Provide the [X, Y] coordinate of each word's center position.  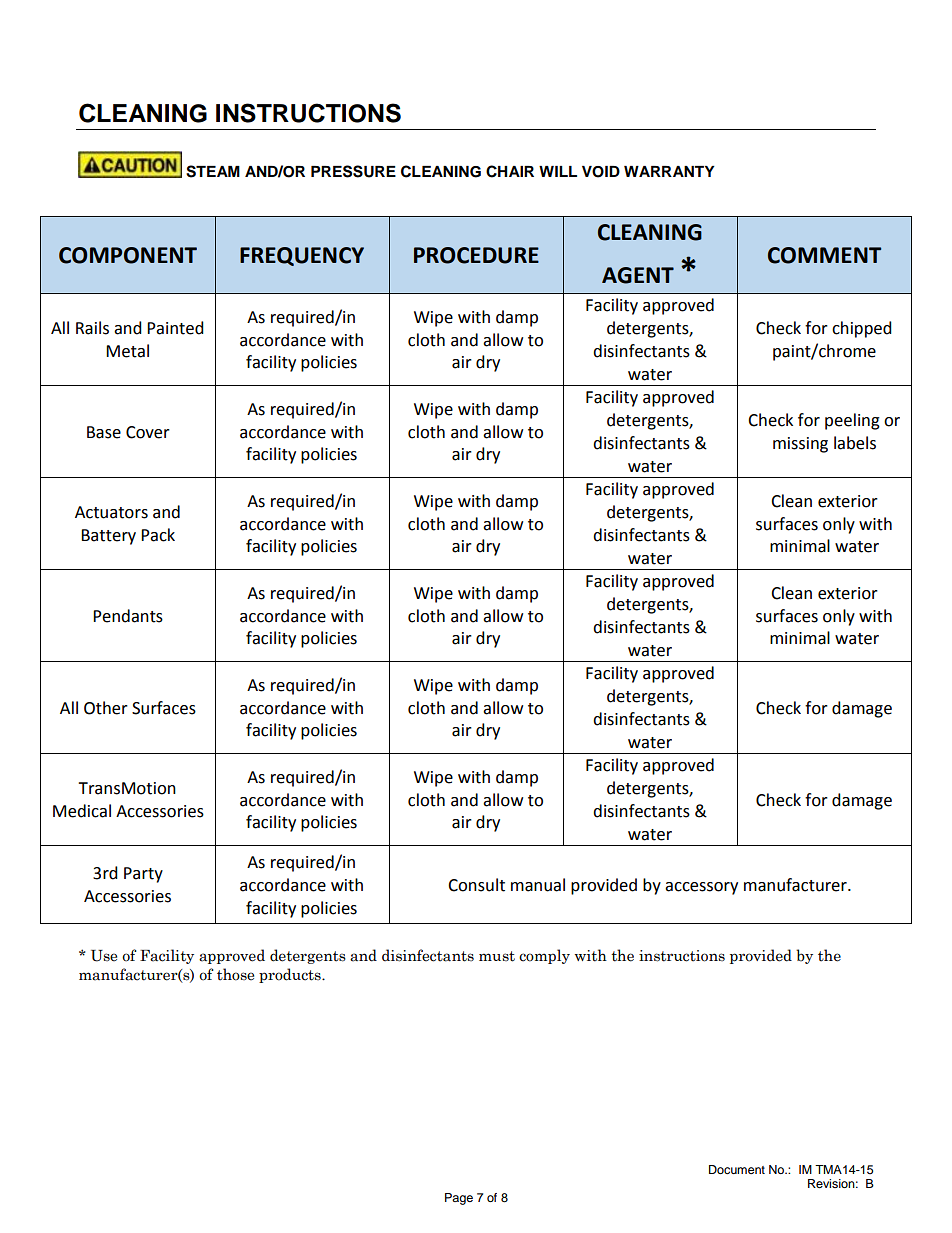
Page [459, 1199]
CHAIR [510, 171]
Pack [158, 535]
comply [544, 956]
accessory [701, 888]
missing [800, 445]
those [235, 974]
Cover [148, 432]
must [497, 956]
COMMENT [824, 255]
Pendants [128, 616]
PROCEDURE [476, 255]
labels [855, 443]
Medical [82, 811]
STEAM [213, 171]
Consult [476, 885]
